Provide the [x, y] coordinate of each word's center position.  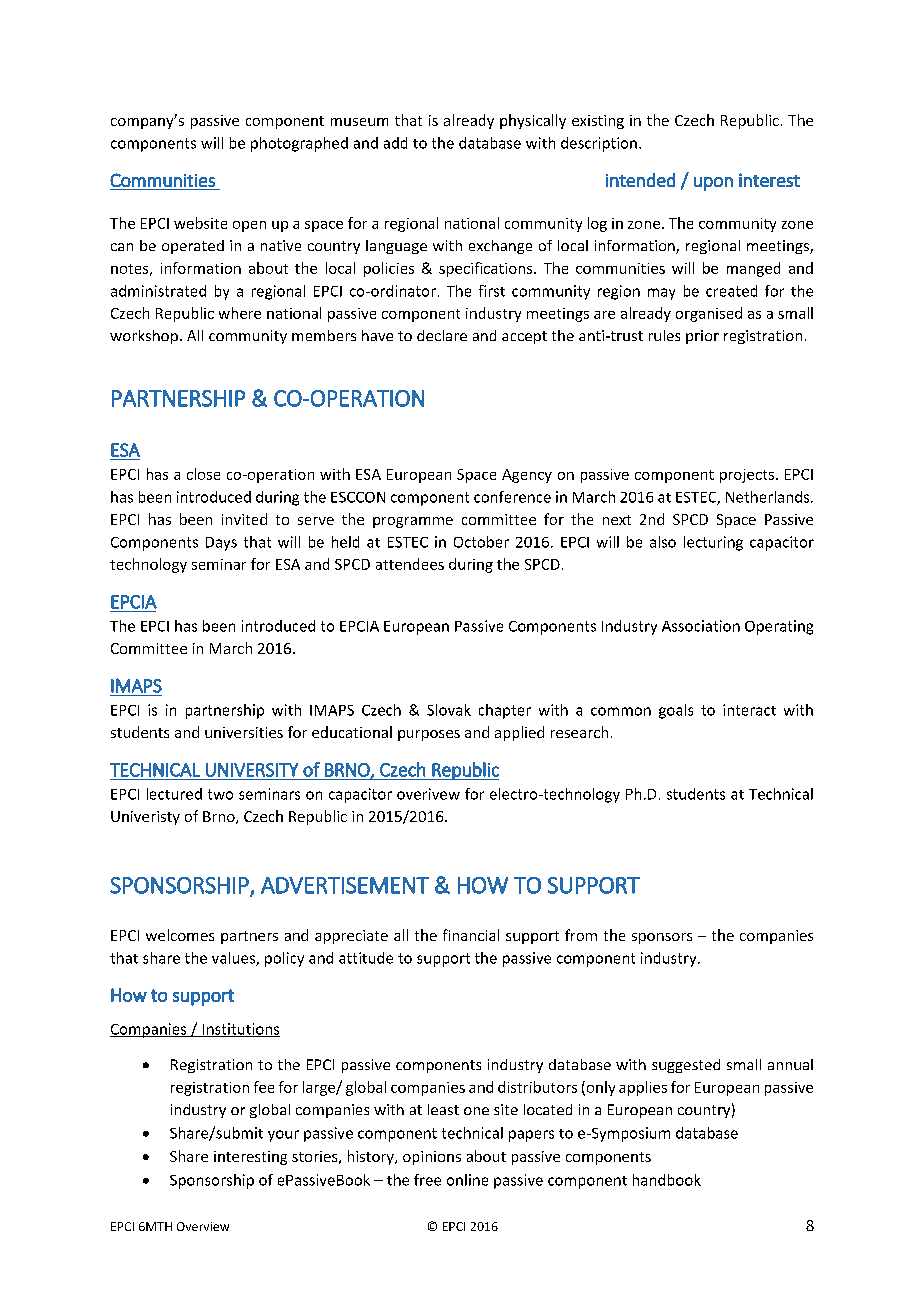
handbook [667, 1180]
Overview [203, 1226]
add [395, 143]
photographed [299, 144]
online [467, 1180]
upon [713, 184]
